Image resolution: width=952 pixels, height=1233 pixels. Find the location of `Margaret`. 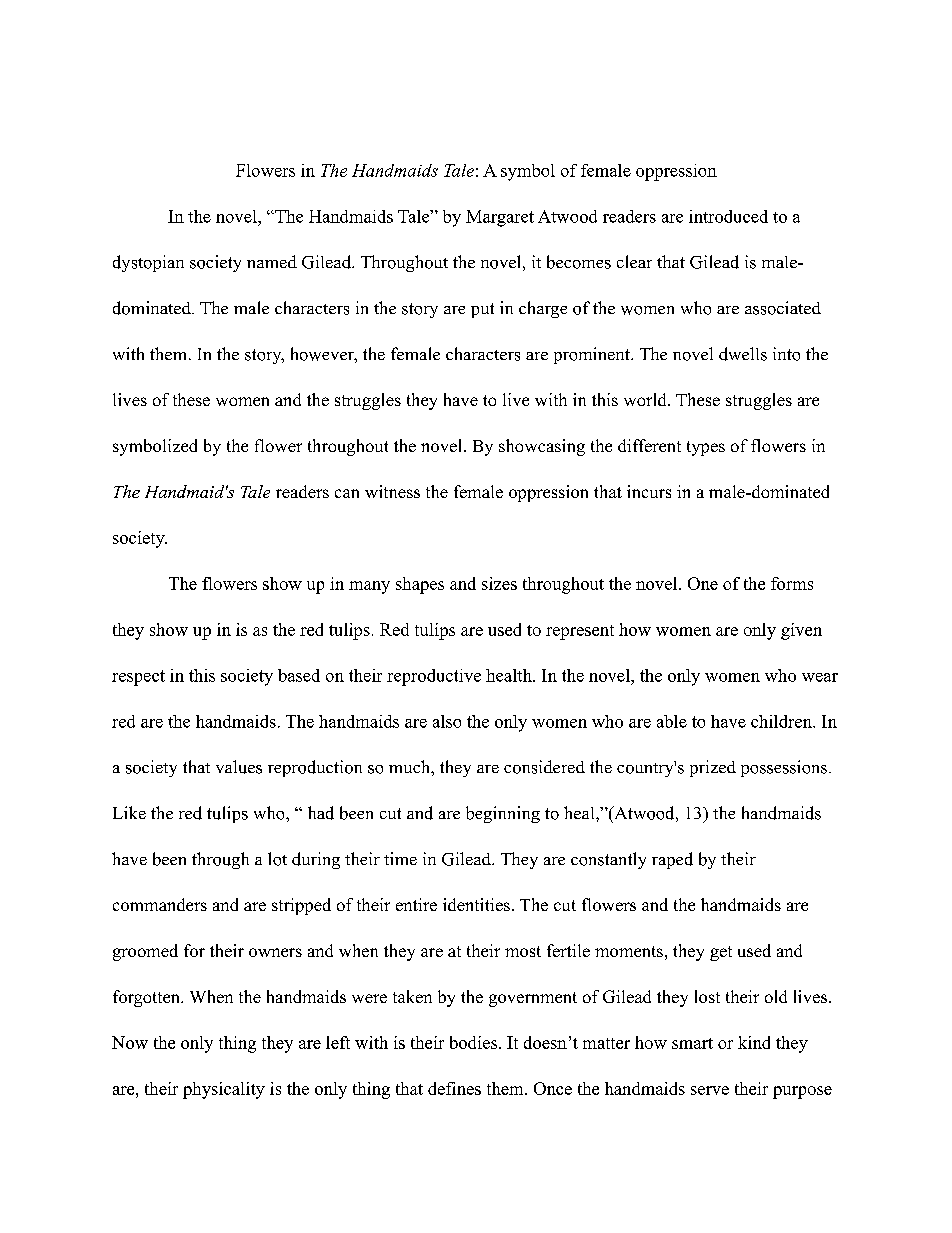

Margaret is located at coordinates (500, 218).
